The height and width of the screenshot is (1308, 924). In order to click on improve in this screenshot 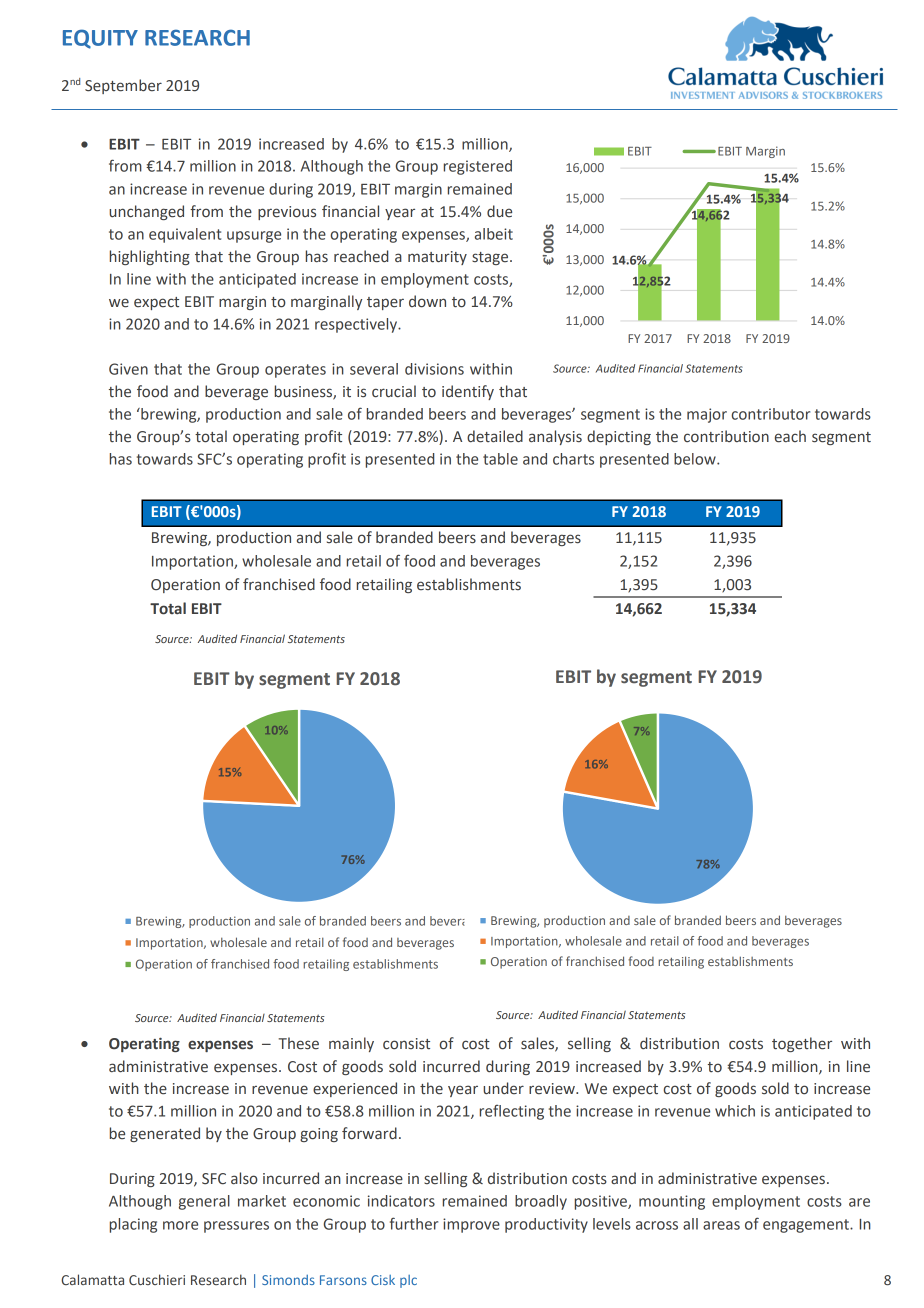, I will do `click(471, 1225)`.
